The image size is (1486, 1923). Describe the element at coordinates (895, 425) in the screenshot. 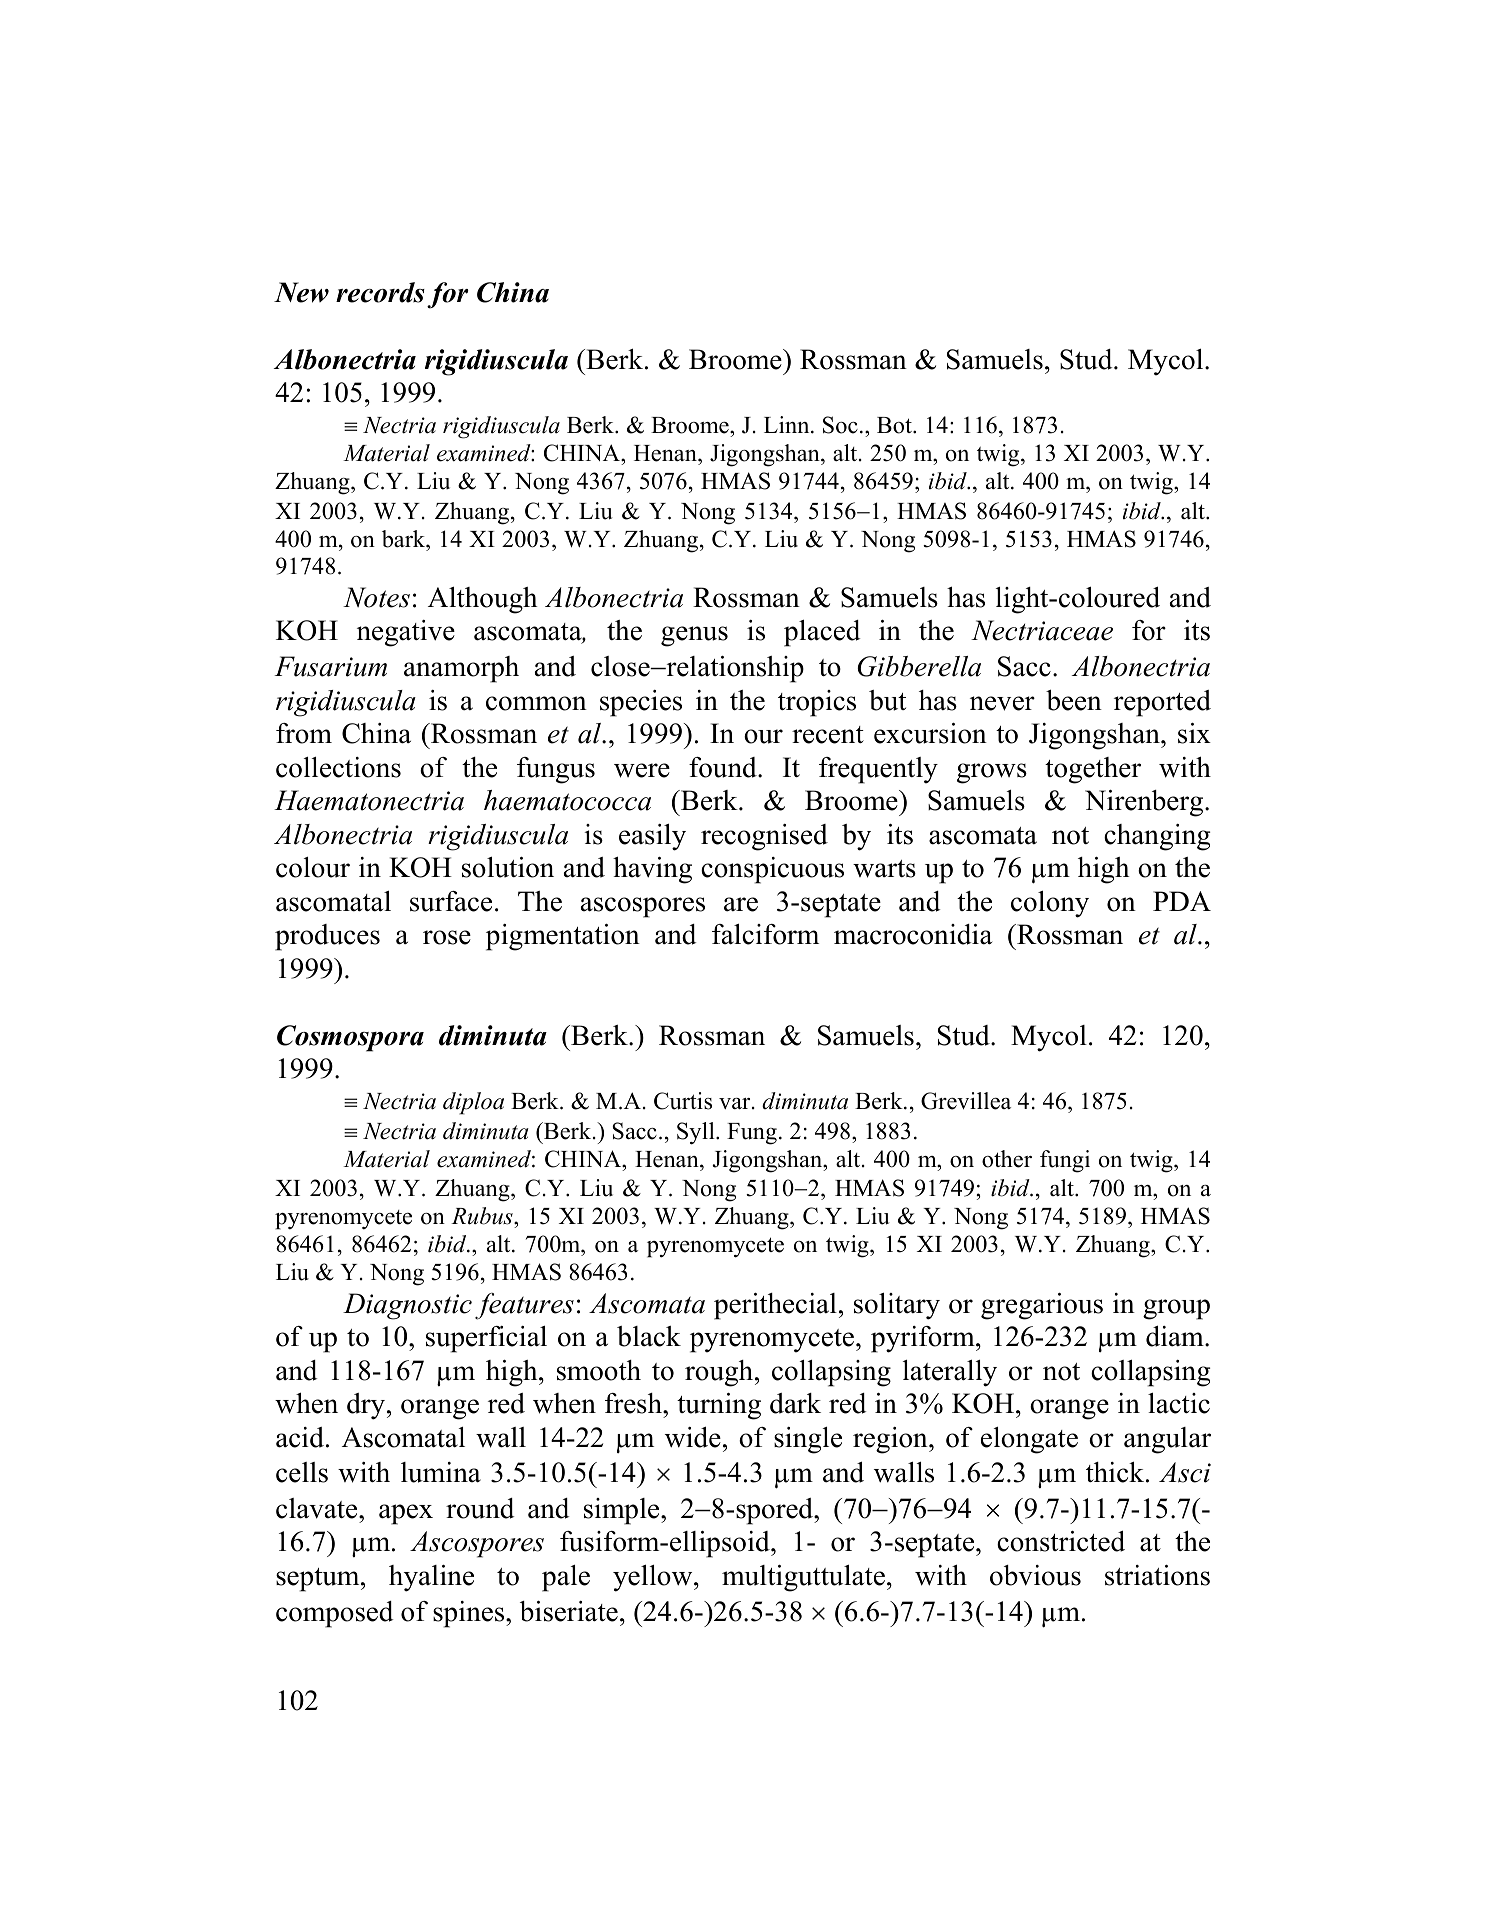

I see `Bot` at that location.
